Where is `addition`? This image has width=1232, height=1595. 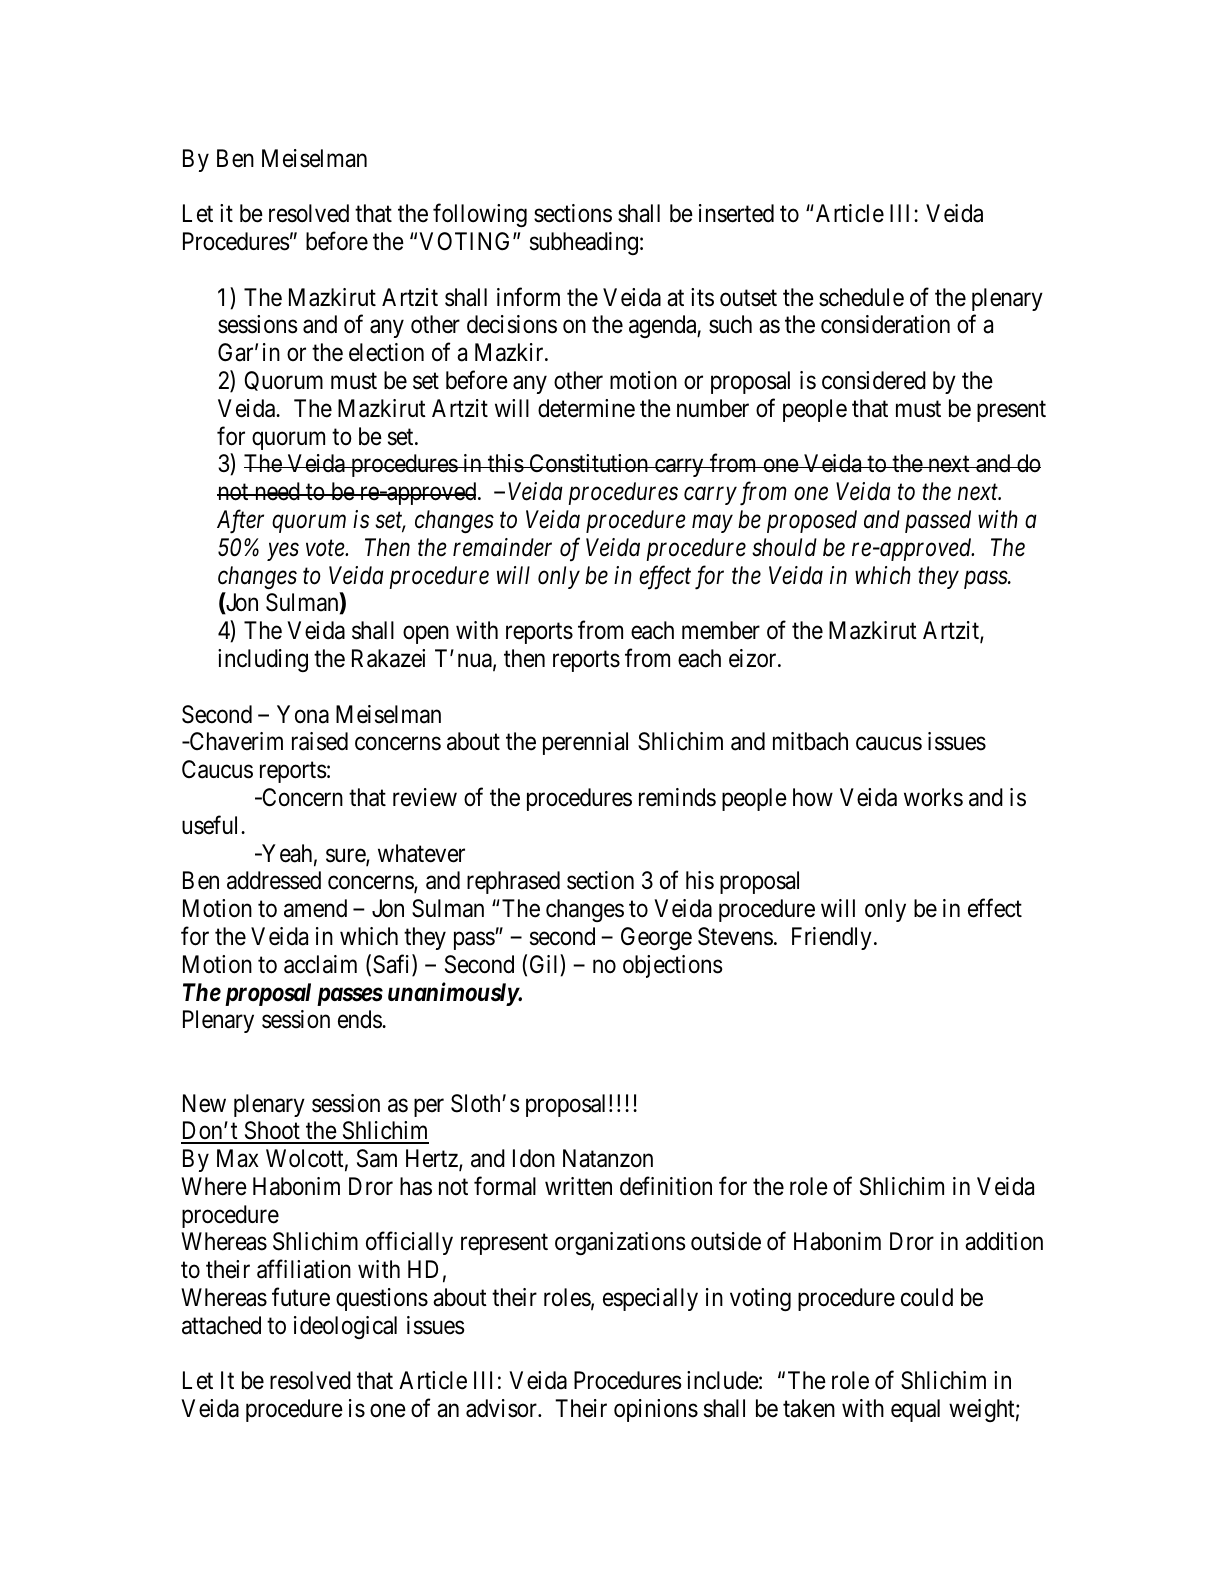 addition is located at coordinates (1004, 1241).
